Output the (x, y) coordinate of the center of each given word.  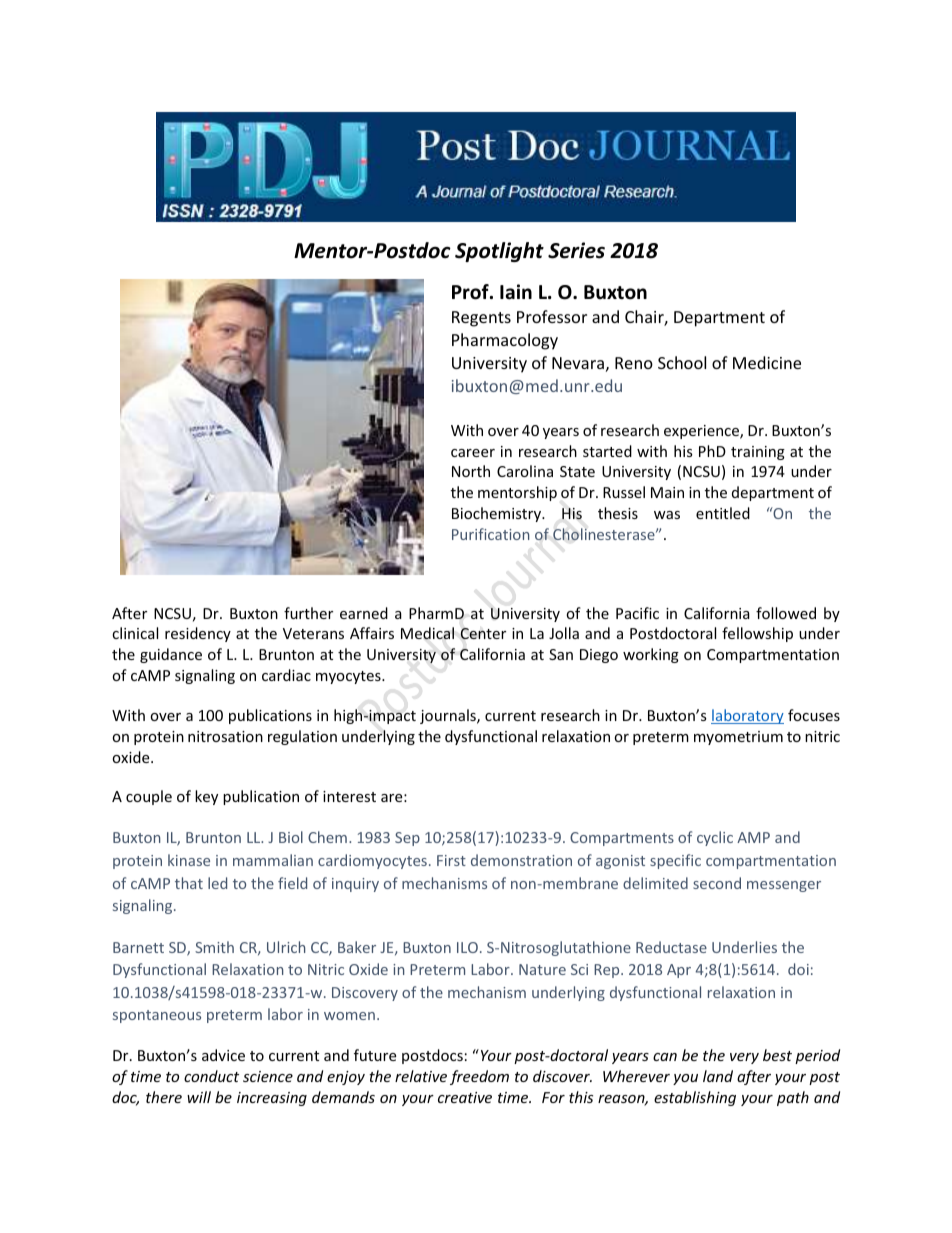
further (308, 613)
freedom (479, 1077)
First (451, 860)
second (717, 883)
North (471, 471)
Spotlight (499, 252)
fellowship (757, 634)
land (718, 1076)
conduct (211, 1076)
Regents (481, 319)
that (189, 883)
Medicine (767, 362)
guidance (171, 655)
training (758, 453)
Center (483, 633)
